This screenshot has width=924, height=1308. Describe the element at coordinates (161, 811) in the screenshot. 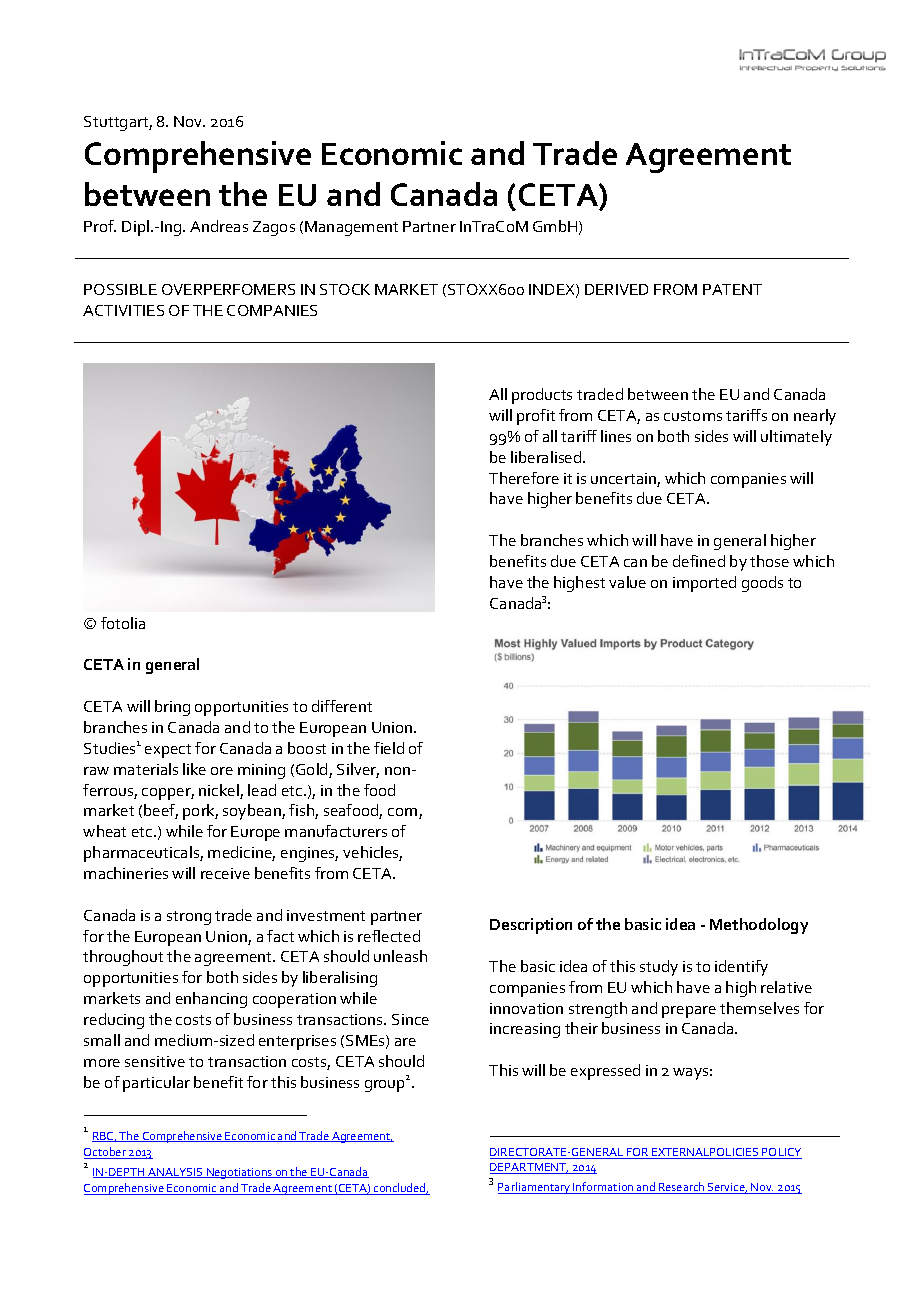

I see `beef` at that location.
